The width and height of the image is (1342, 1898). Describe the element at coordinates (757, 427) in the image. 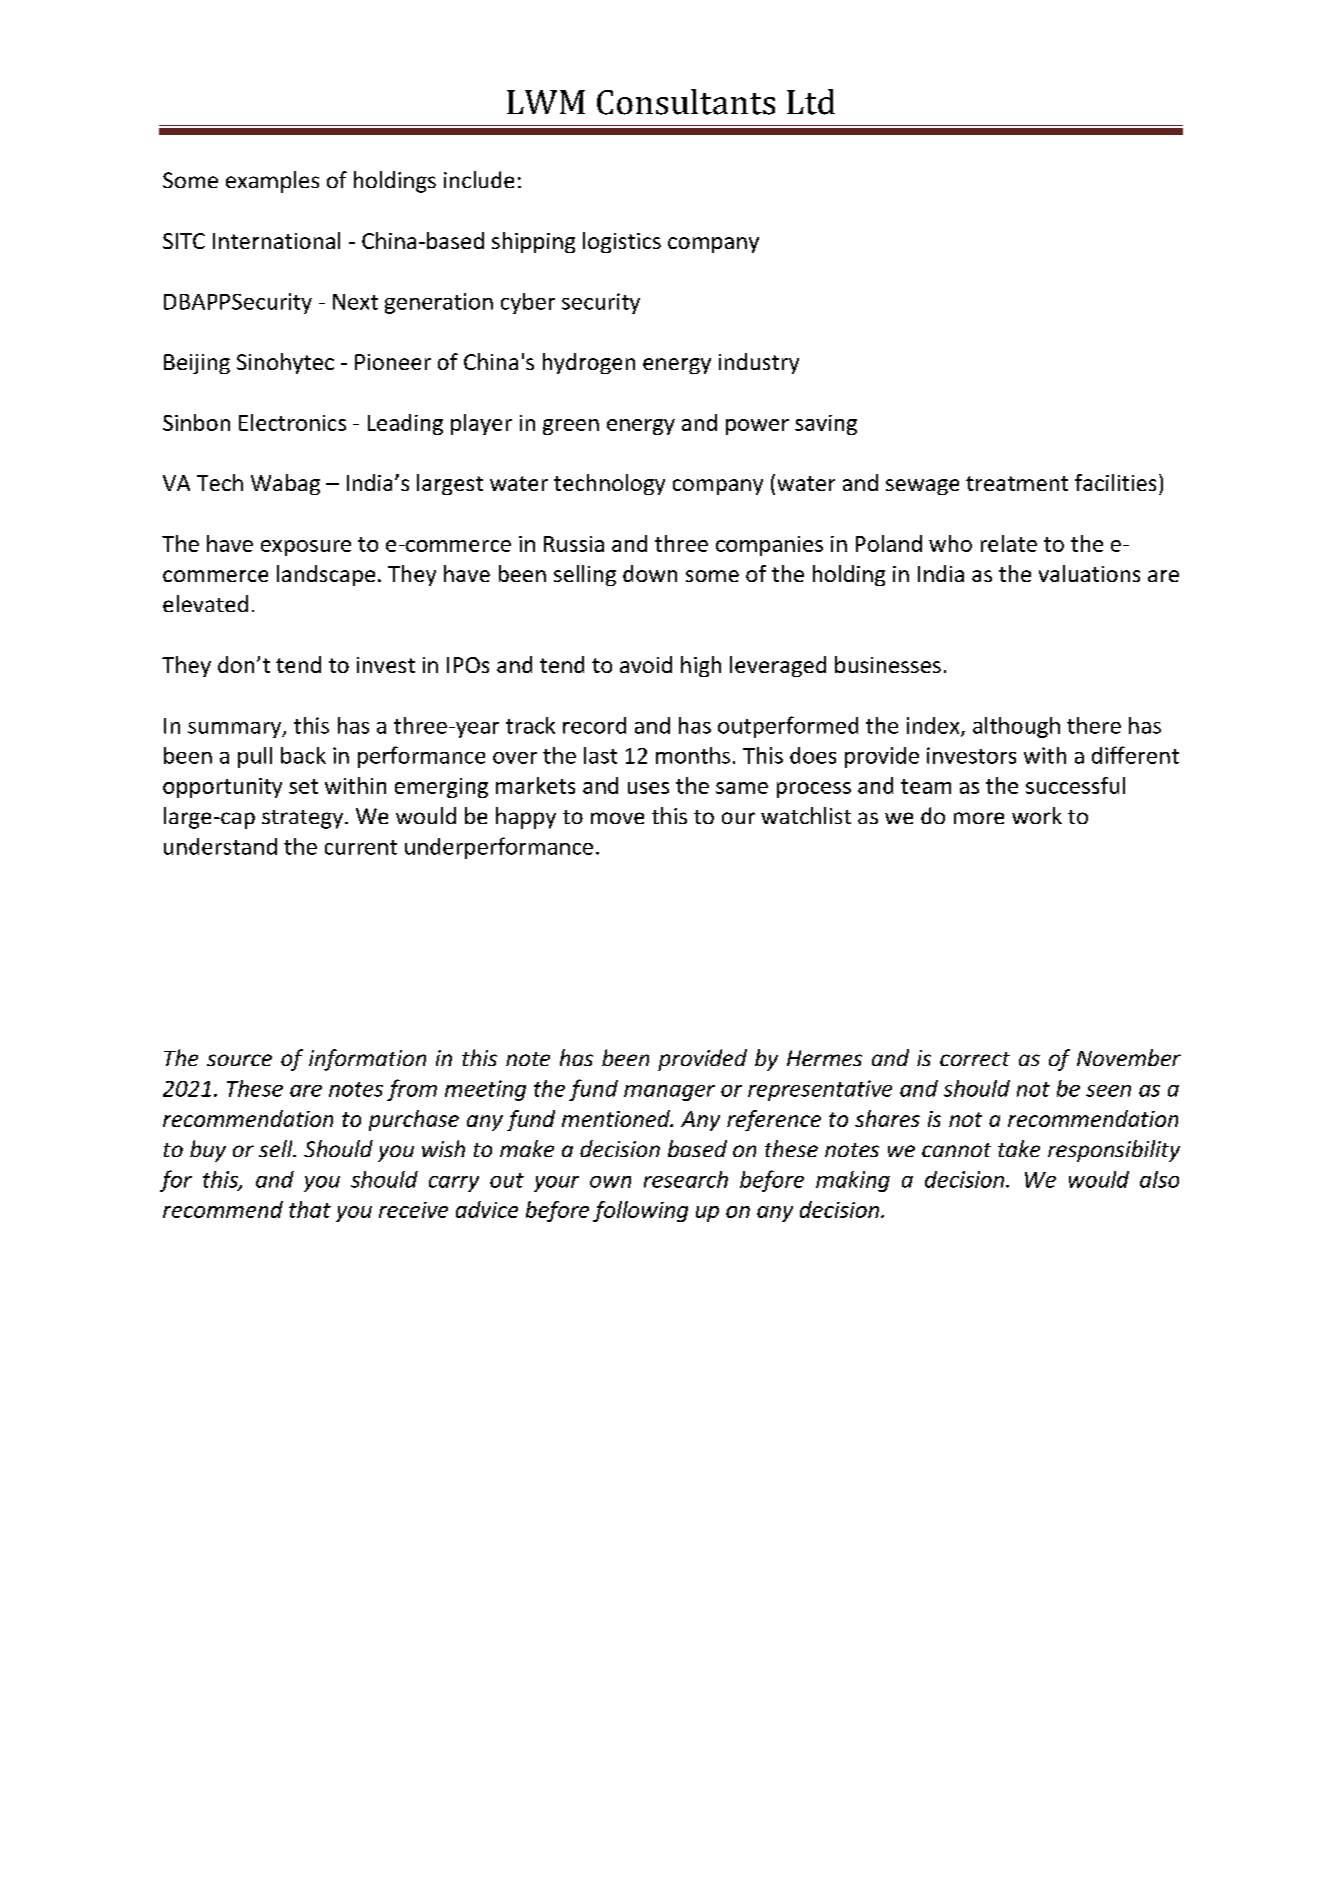

I see `power` at that location.
